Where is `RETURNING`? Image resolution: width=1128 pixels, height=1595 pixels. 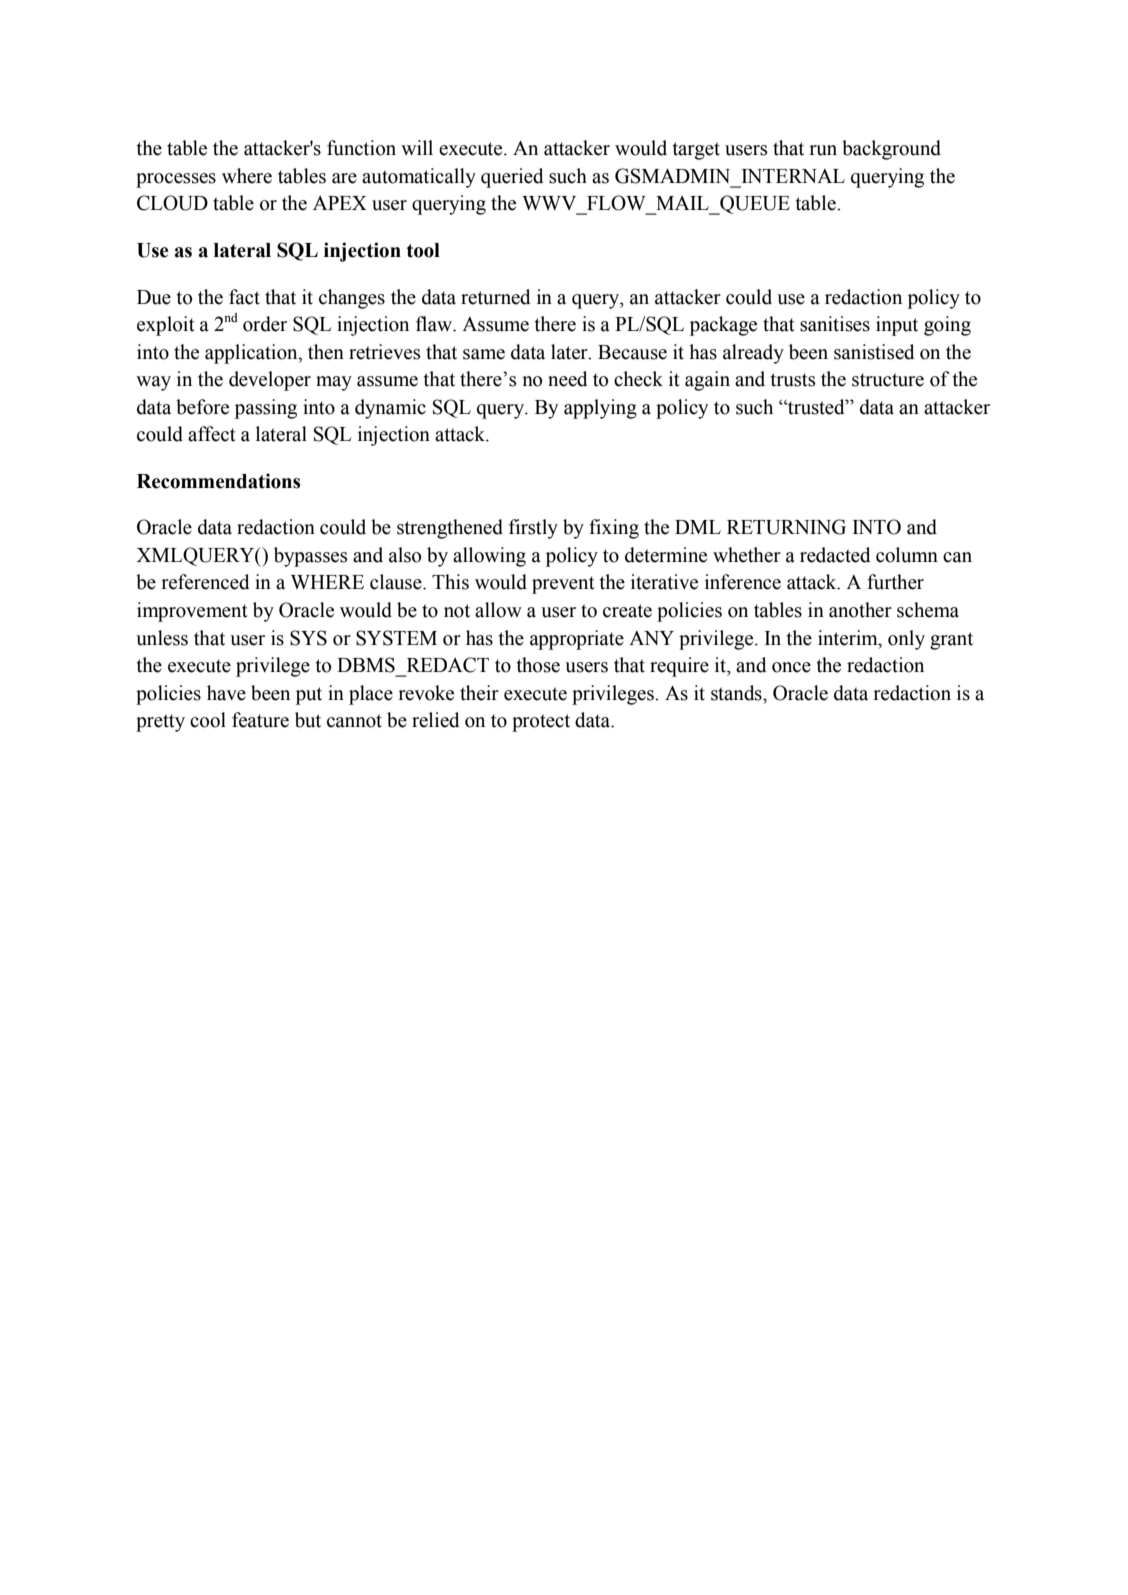 RETURNING is located at coordinates (786, 527).
